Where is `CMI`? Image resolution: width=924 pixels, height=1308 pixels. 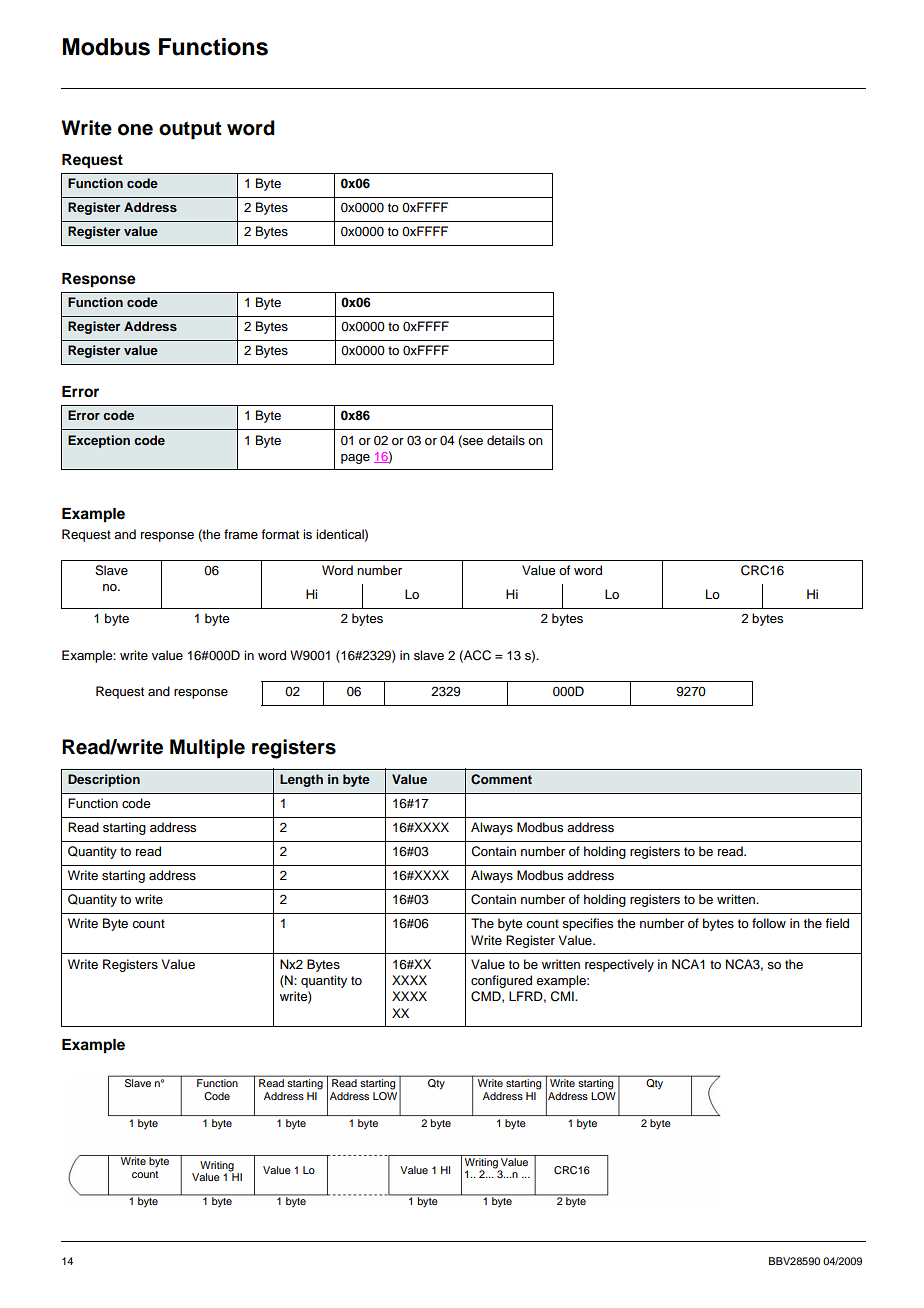 CMI is located at coordinates (563, 996).
